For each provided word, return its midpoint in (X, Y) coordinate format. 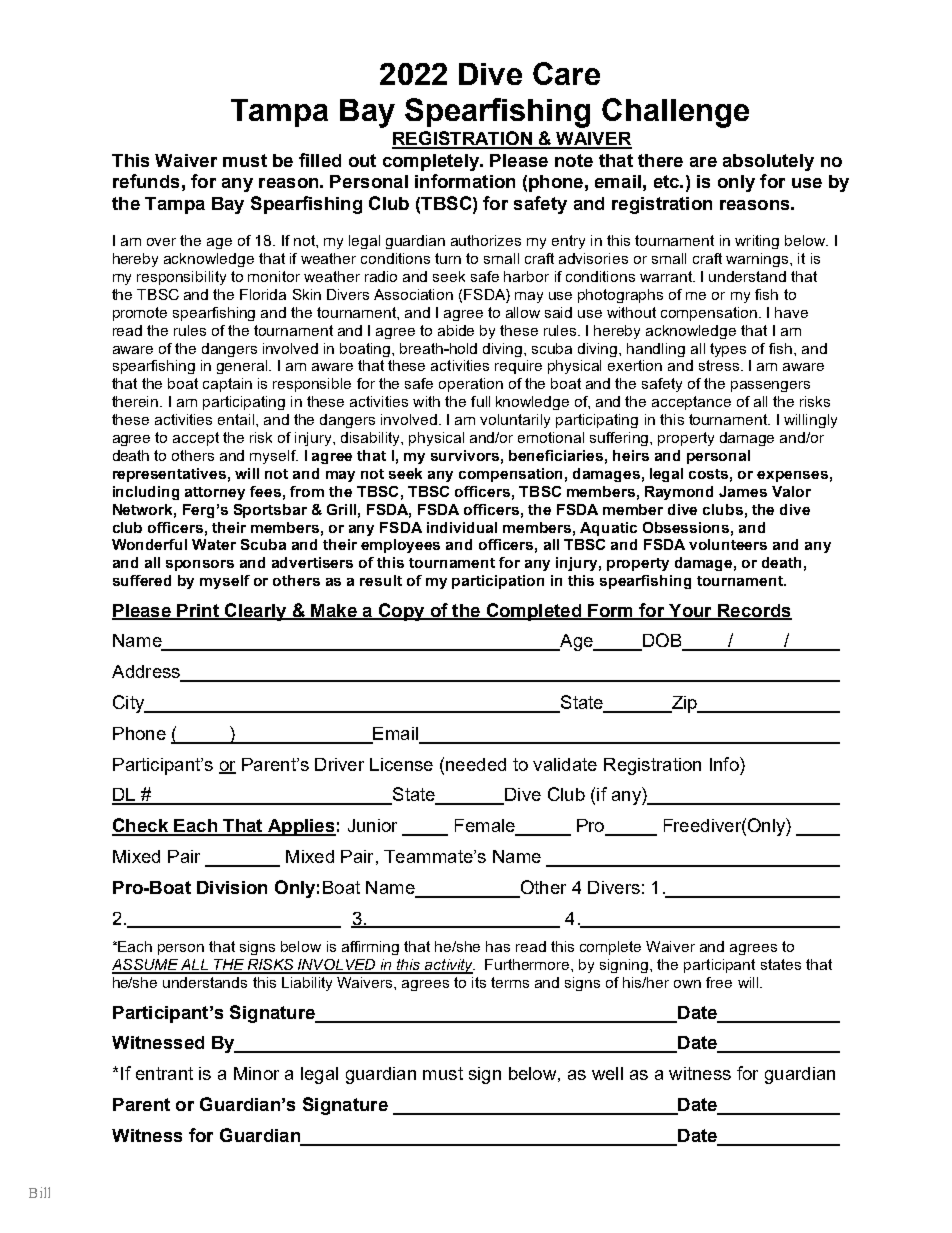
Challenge (675, 113)
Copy (401, 612)
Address (147, 673)
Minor (256, 1073)
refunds (146, 181)
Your (690, 611)
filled (320, 160)
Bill (39, 1192)
